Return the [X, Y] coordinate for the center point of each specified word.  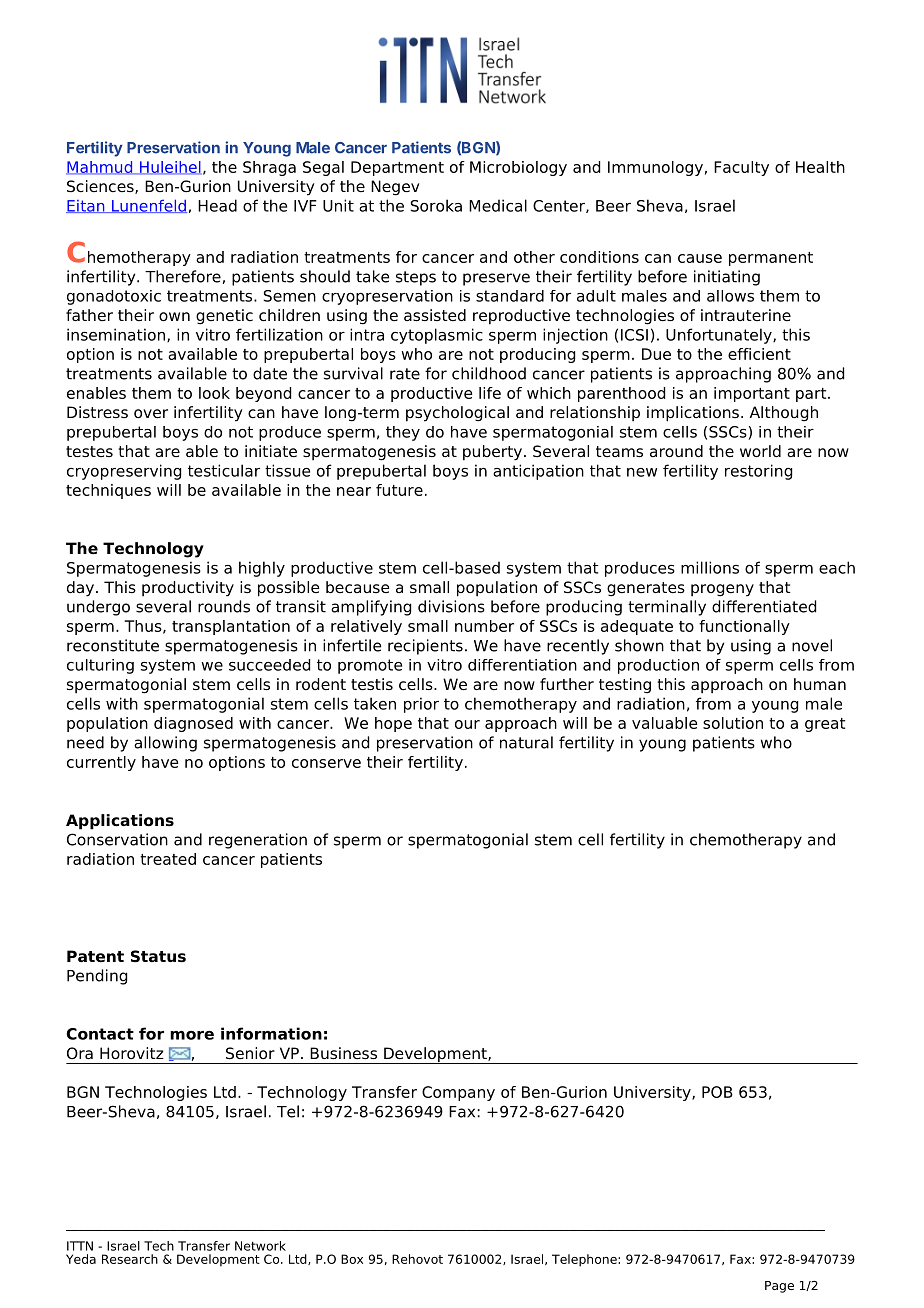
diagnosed [193, 724]
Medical [498, 205]
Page [779, 1287]
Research [130, 1259]
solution [733, 723]
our [467, 724]
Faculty [741, 168]
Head [217, 205]
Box [352, 1259]
